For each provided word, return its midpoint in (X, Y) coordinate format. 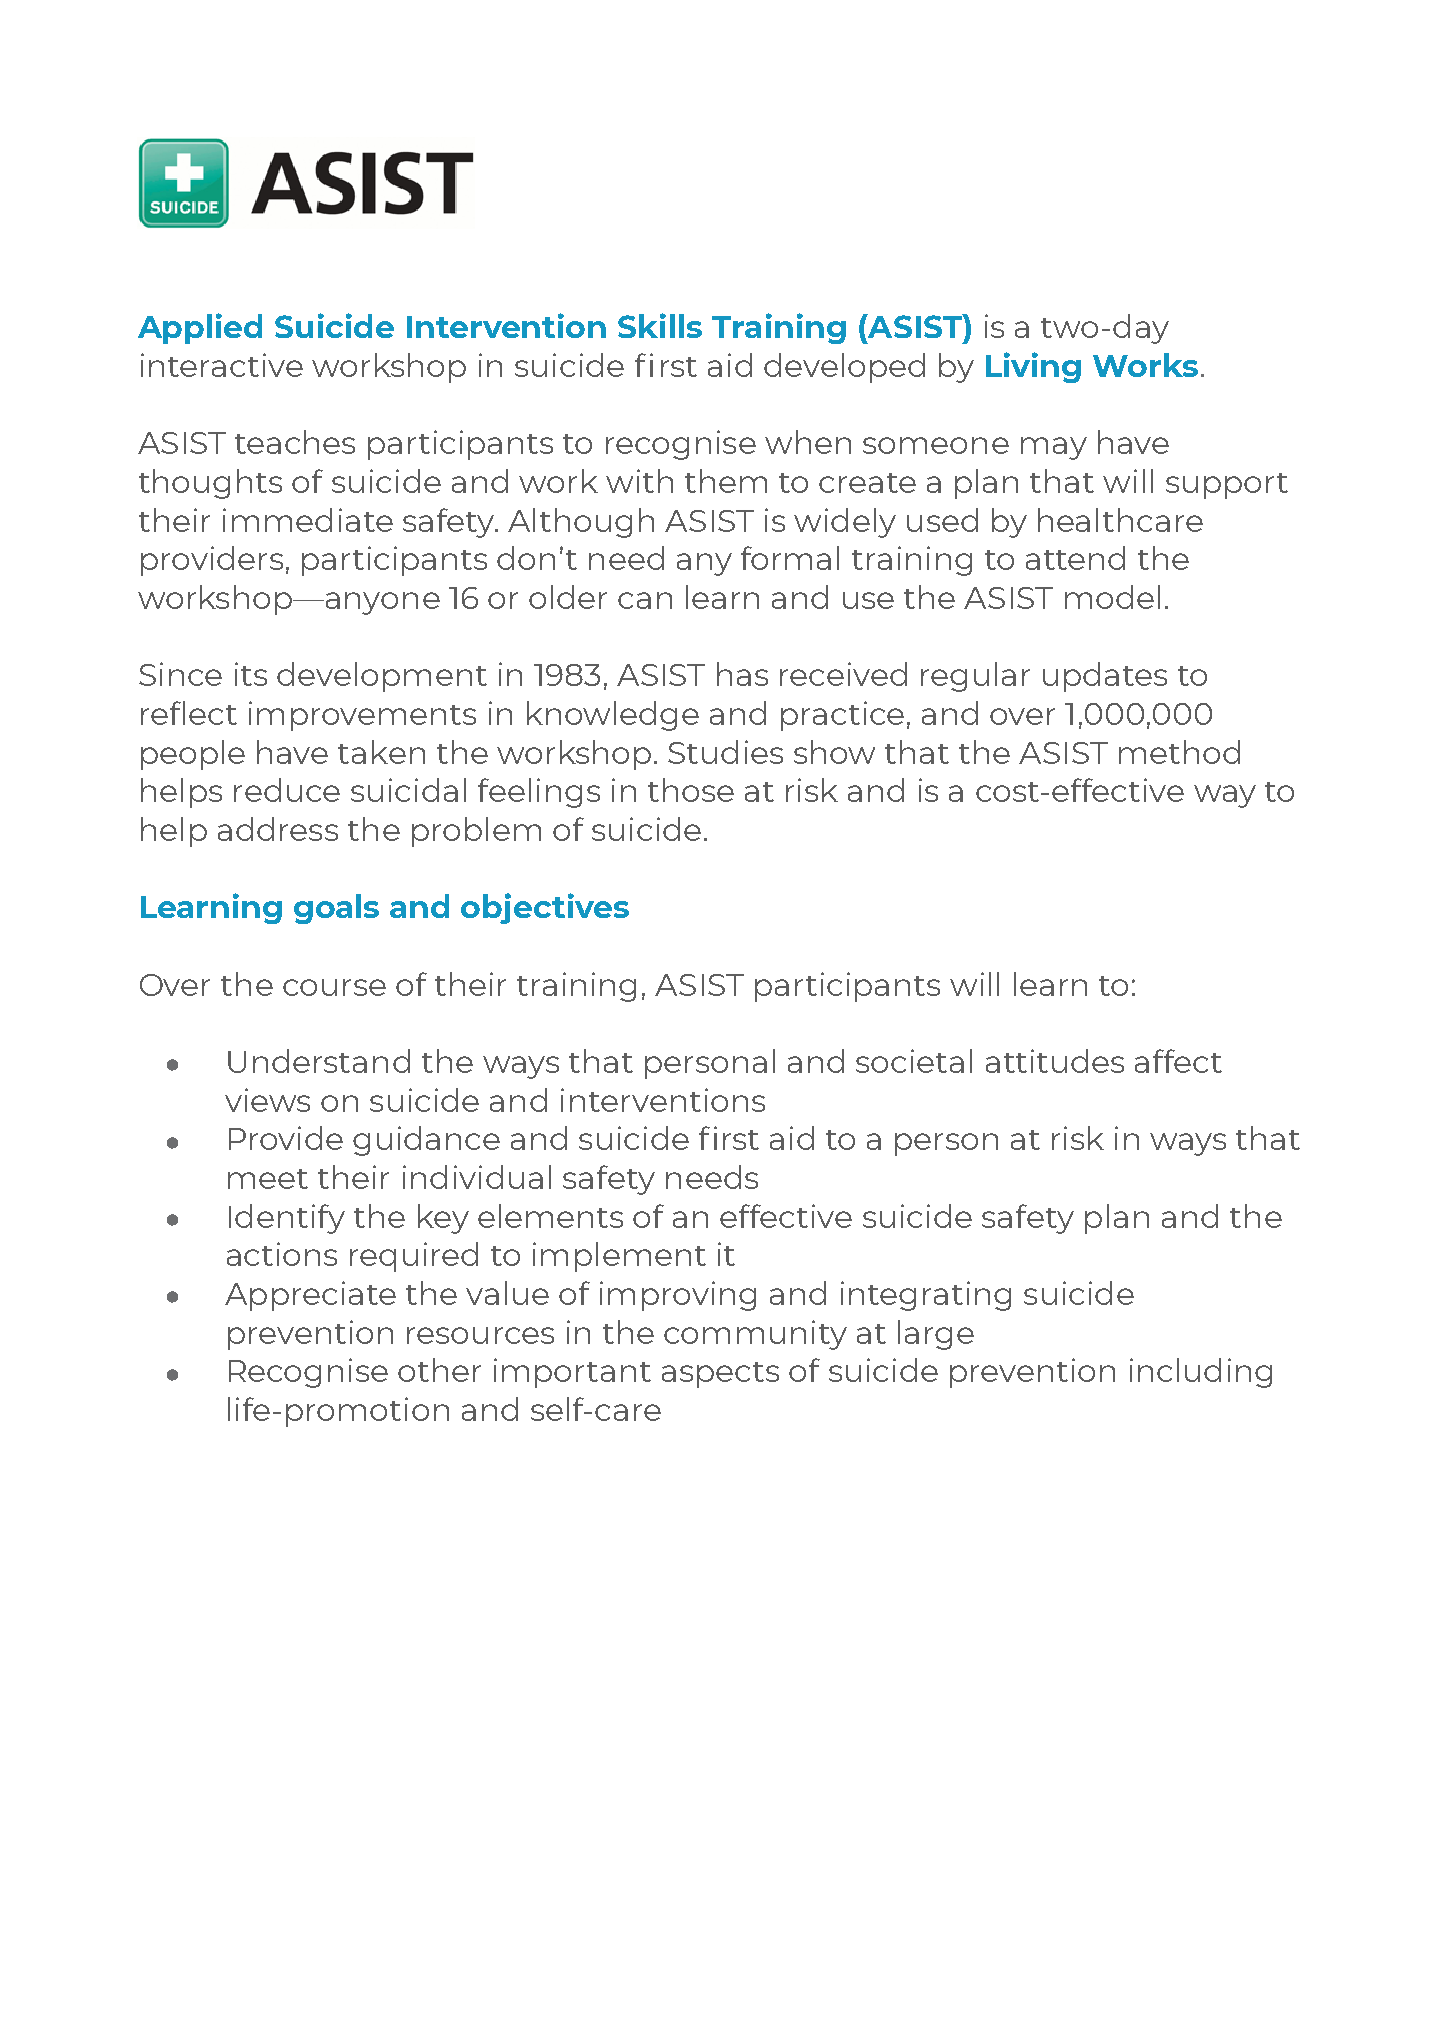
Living (1033, 367)
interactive (222, 365)
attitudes (1055, 1061)
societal (914, 1061)
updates (1105, 677)
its (251, 674)
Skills (660, 325)
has (742, 674)
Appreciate (310, 1296)
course (334, 987)
